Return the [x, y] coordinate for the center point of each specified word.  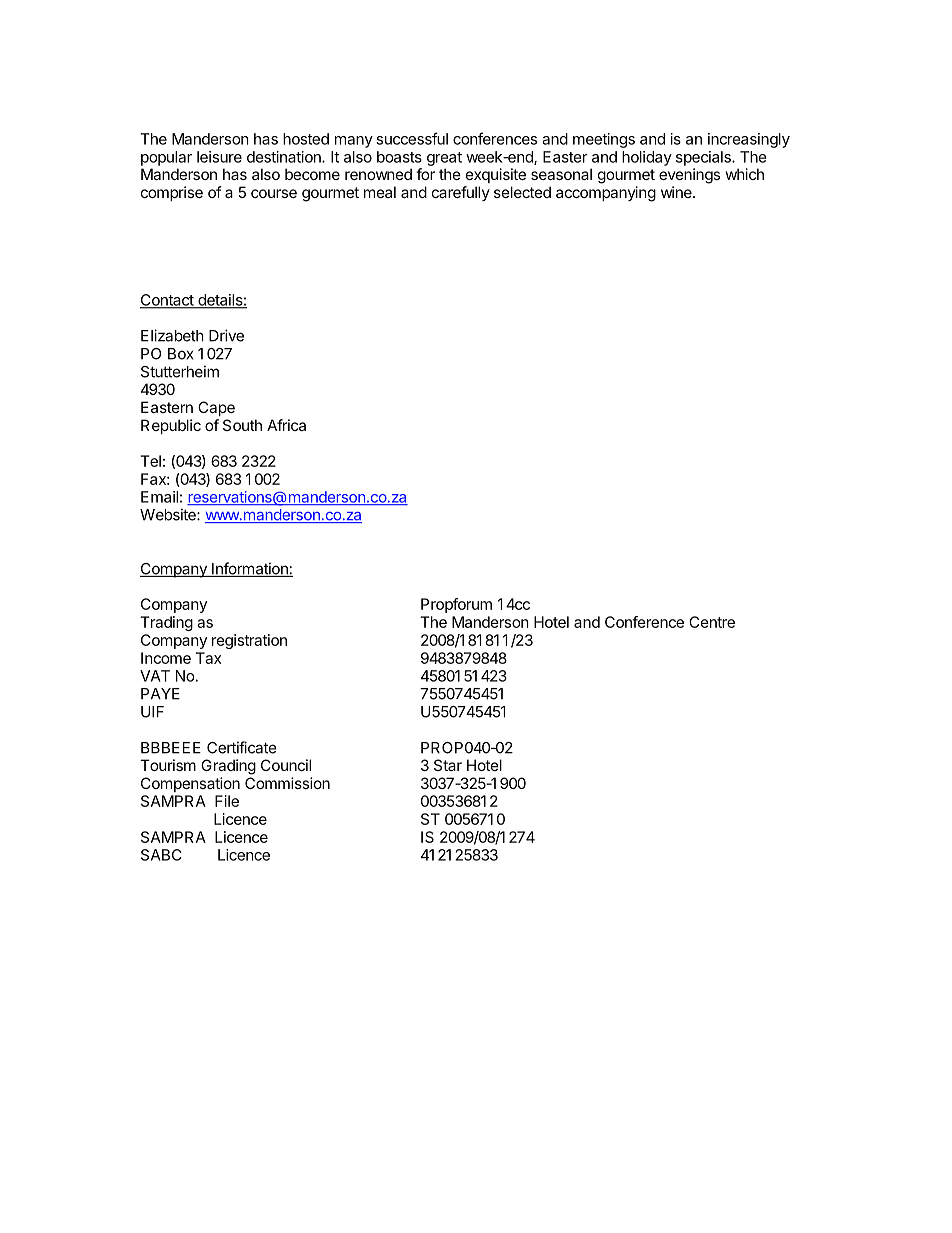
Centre [712, 622]
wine [677, 192]
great [444, 159]
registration [249, 641]
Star [448, 765]
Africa [286, 425]
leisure [219, 157]
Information [250, 569]
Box [181, 354]
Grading [228, 767]
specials [704, 158]
